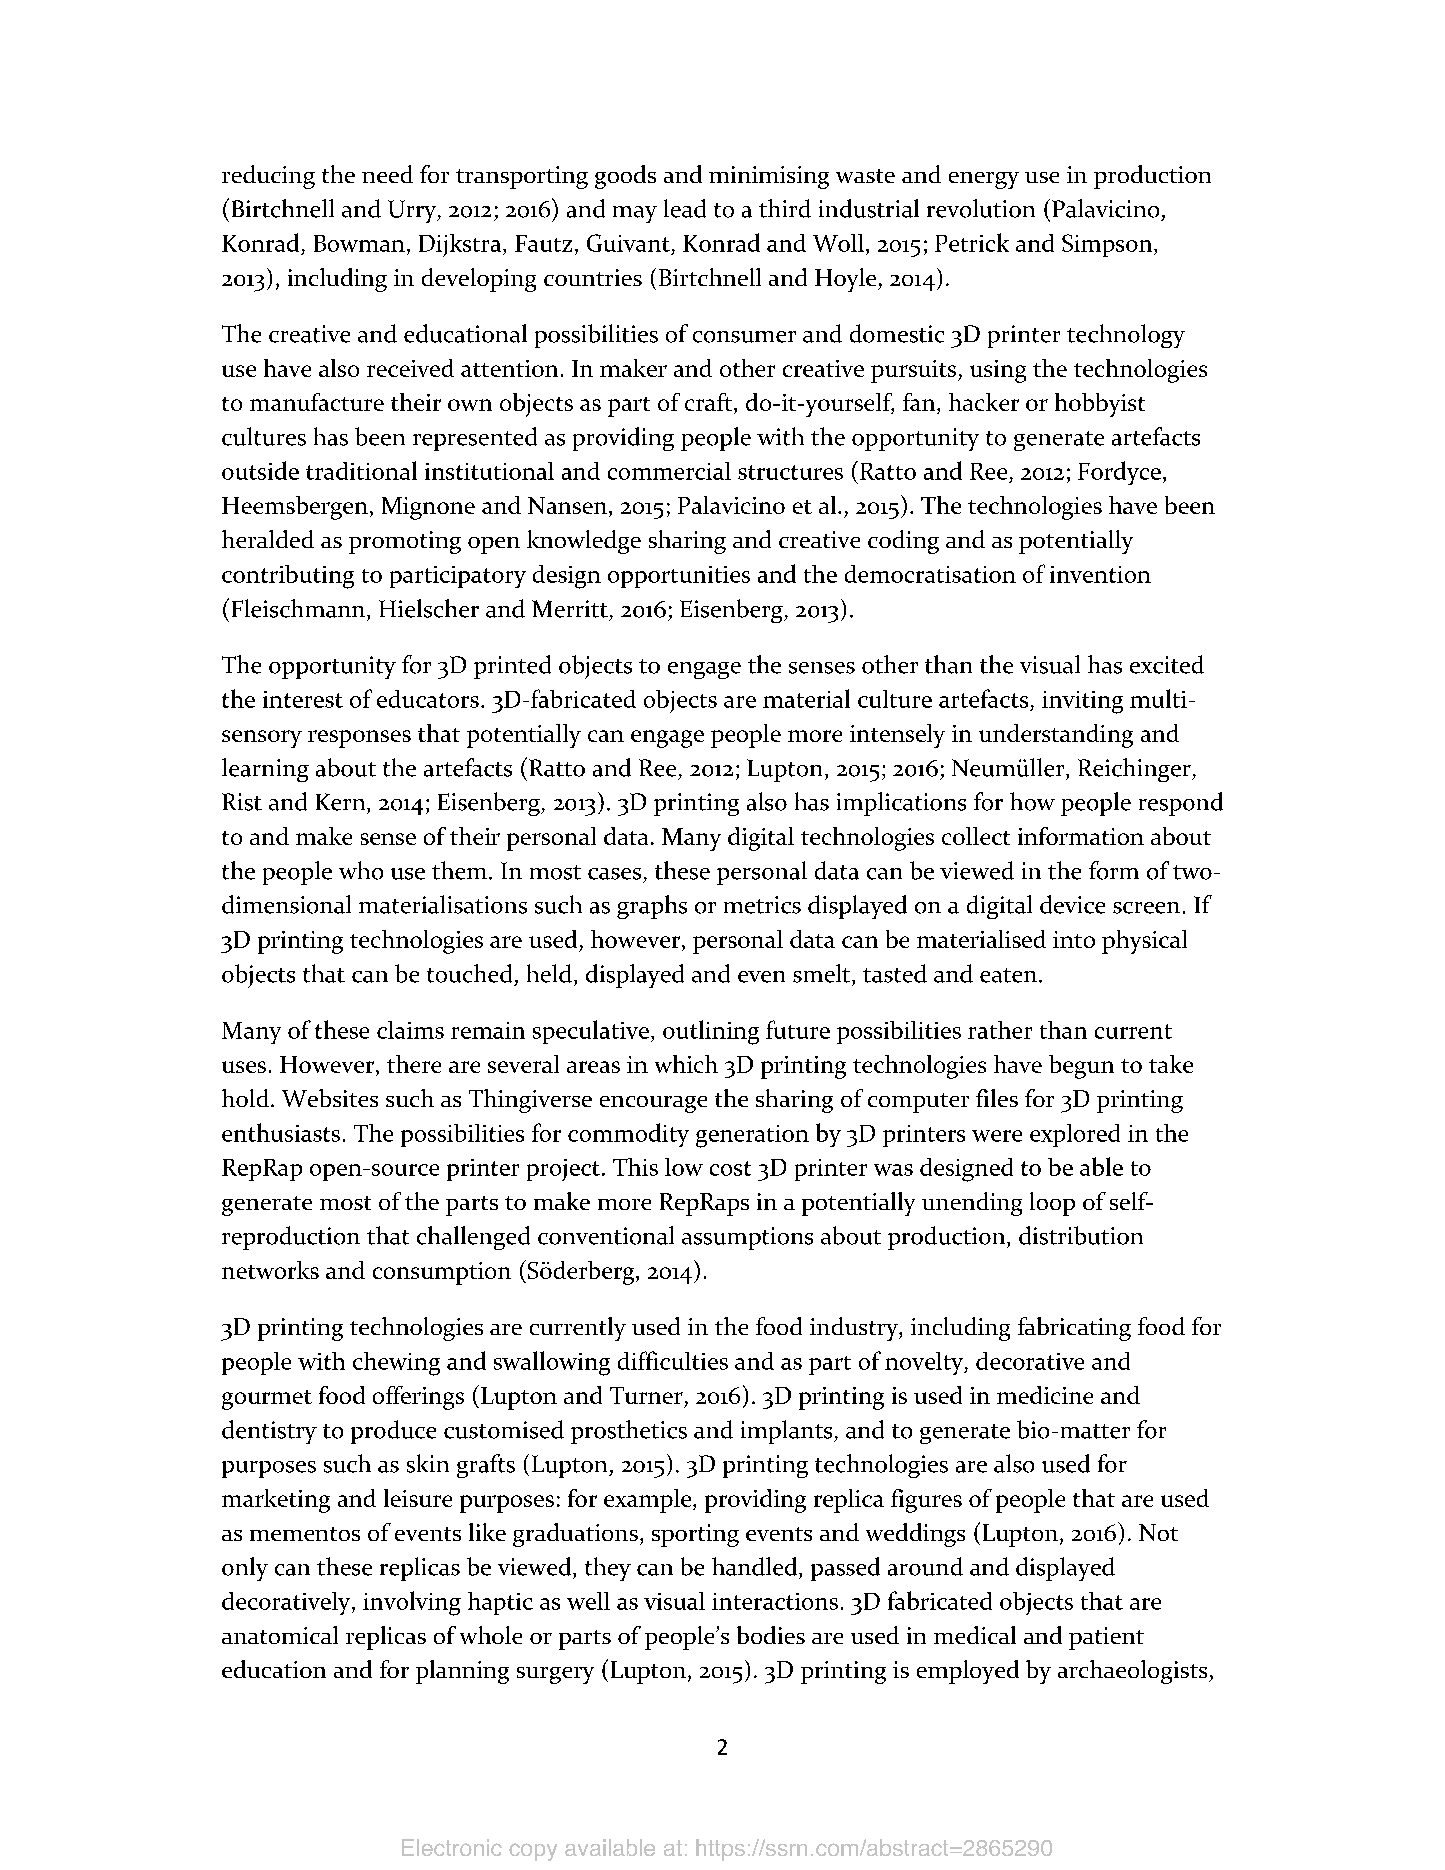  I want to click on Bowman, so click(359, 243).
